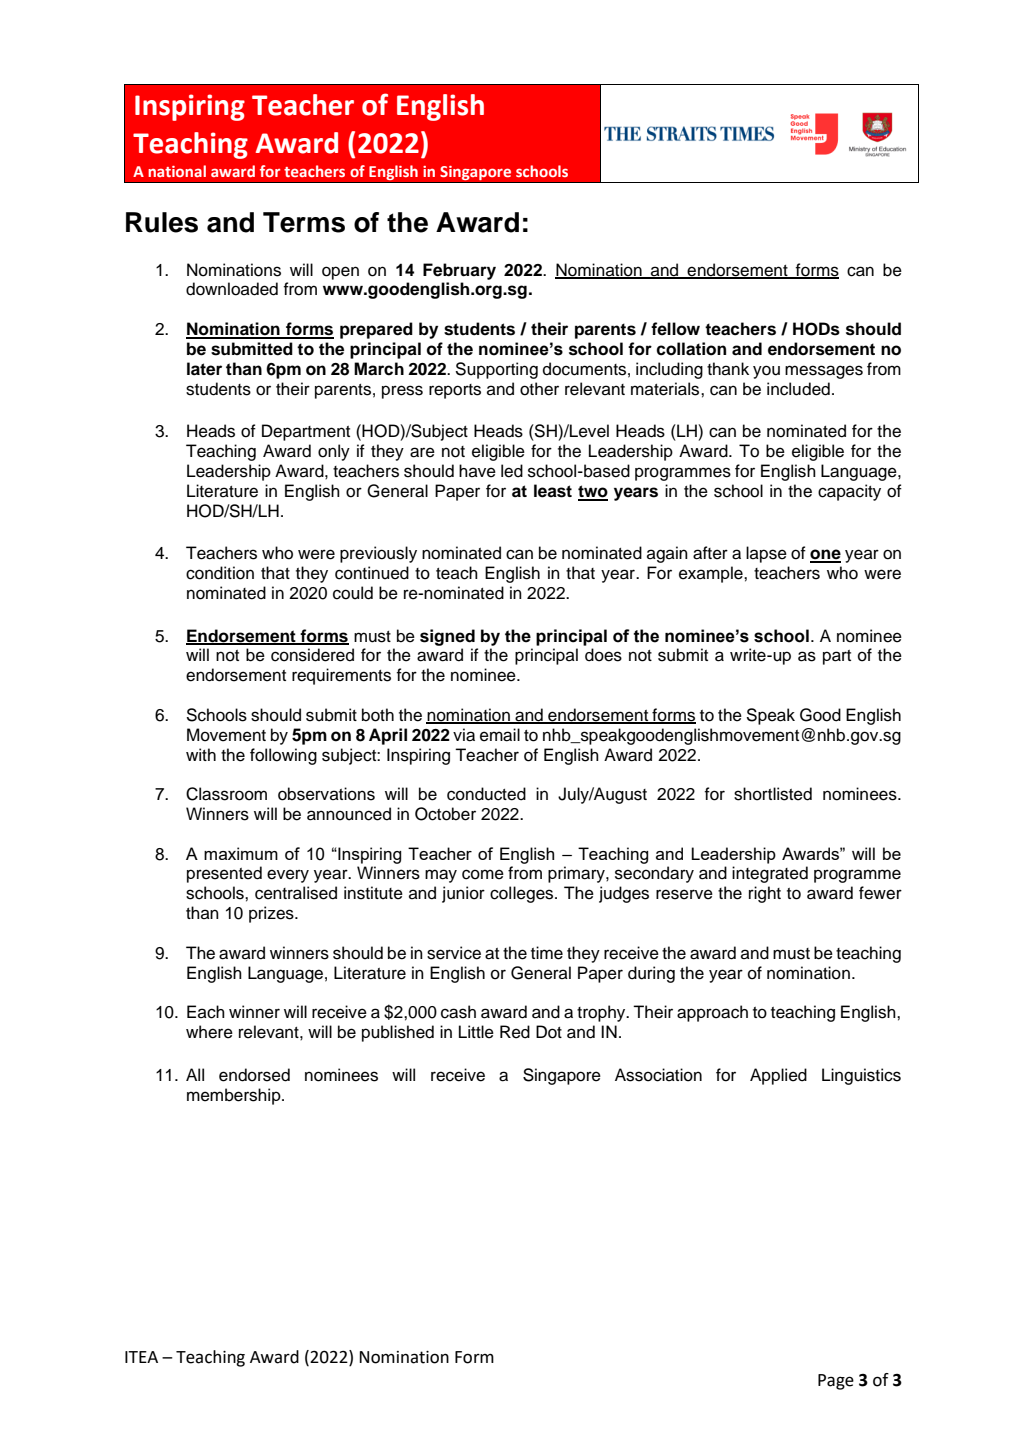 The height and width of the document is (1452, 1026). What do you see at coordinates (836, 1382) in the document?
I see `Page` at bounding box center [836, 1382].
